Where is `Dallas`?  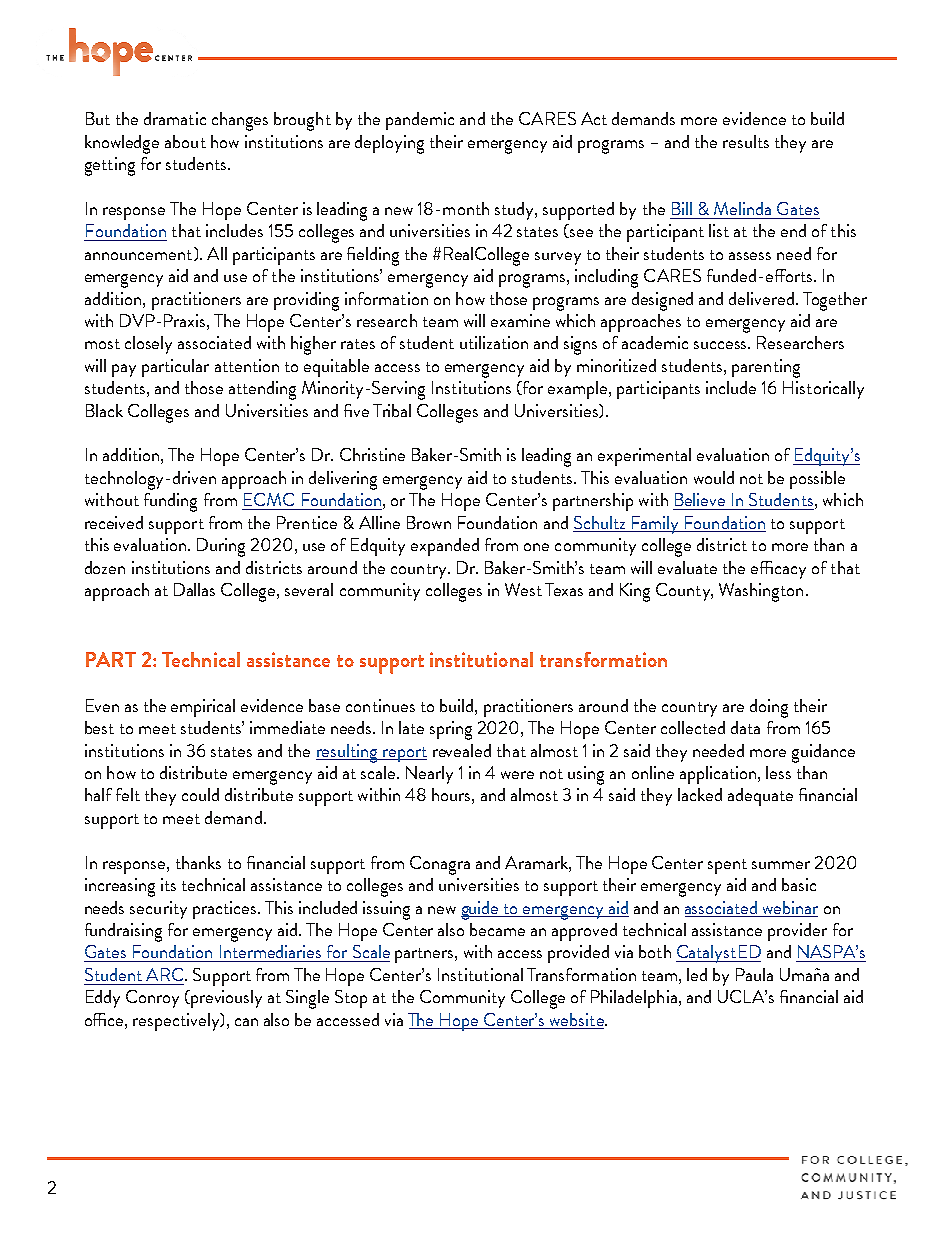 Dallas is located at coordinates (194, 589).
